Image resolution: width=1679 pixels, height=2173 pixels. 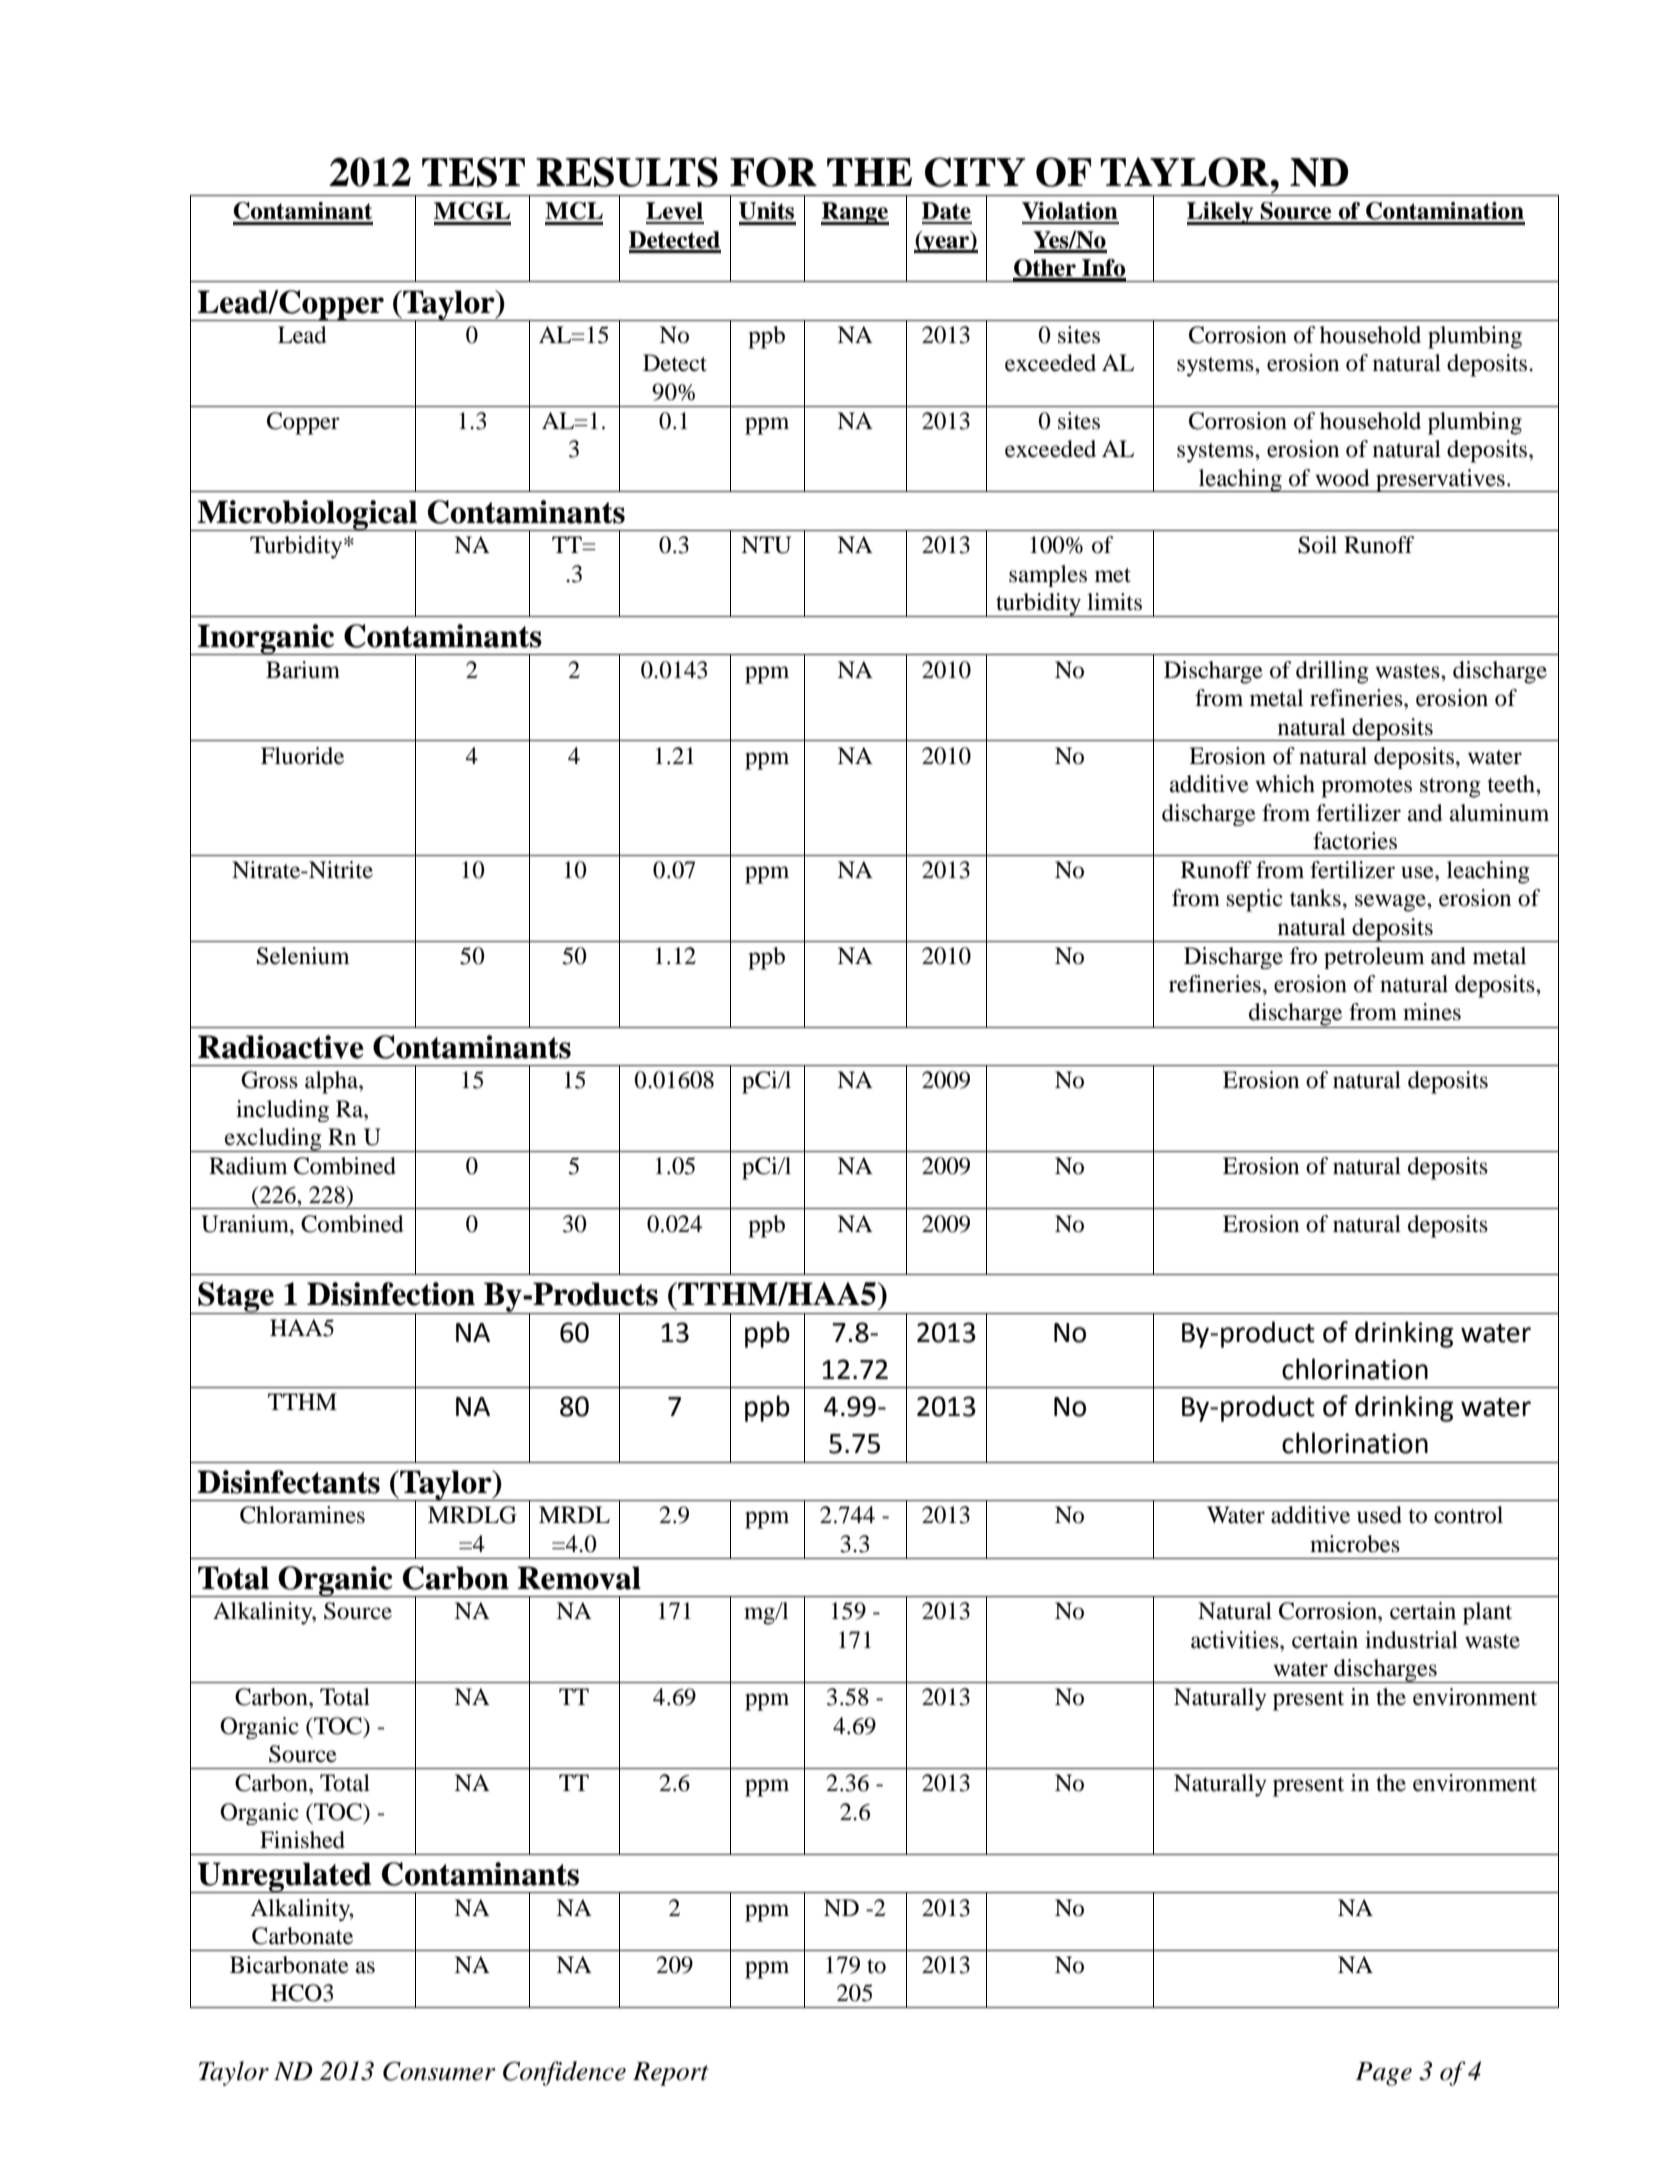 I want to click on TEST, so click(x=473, y=172).
